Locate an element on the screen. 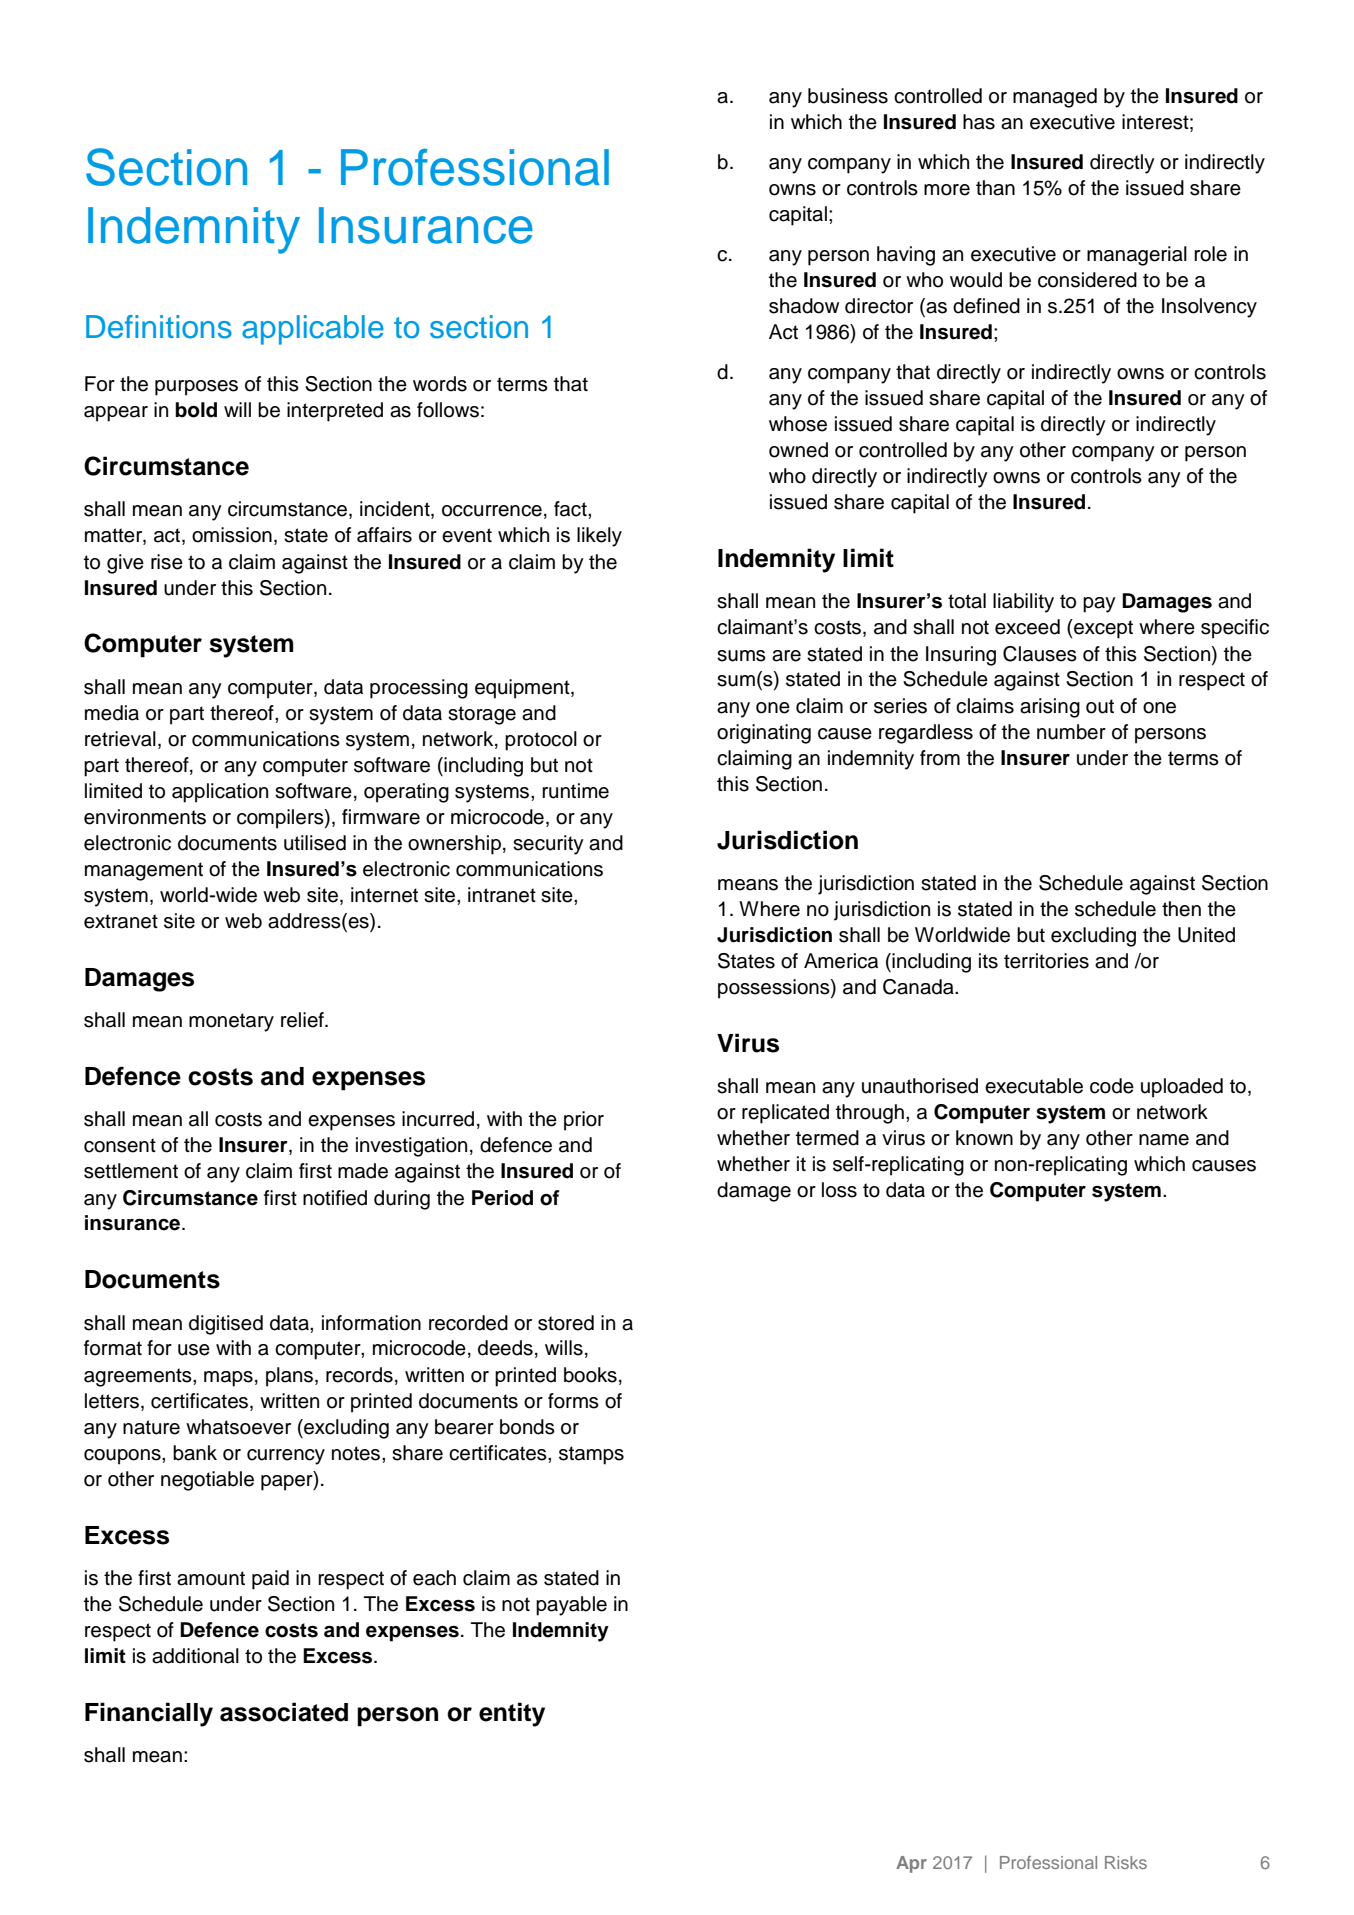 This screenshot has width=1354, height=1915. omission is located at coordinates (232, 535).
